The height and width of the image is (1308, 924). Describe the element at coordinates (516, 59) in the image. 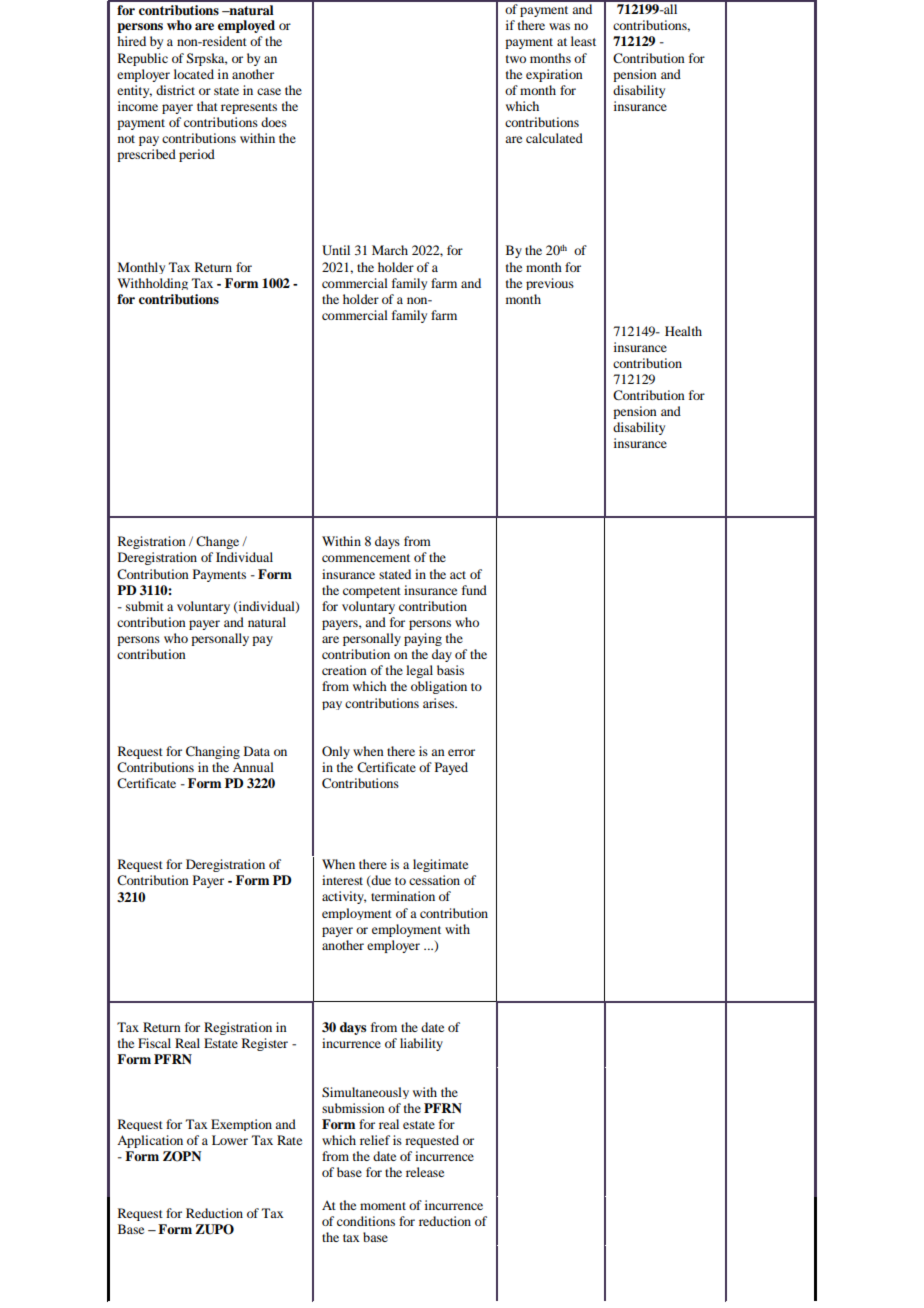

I see `two` at that location.
